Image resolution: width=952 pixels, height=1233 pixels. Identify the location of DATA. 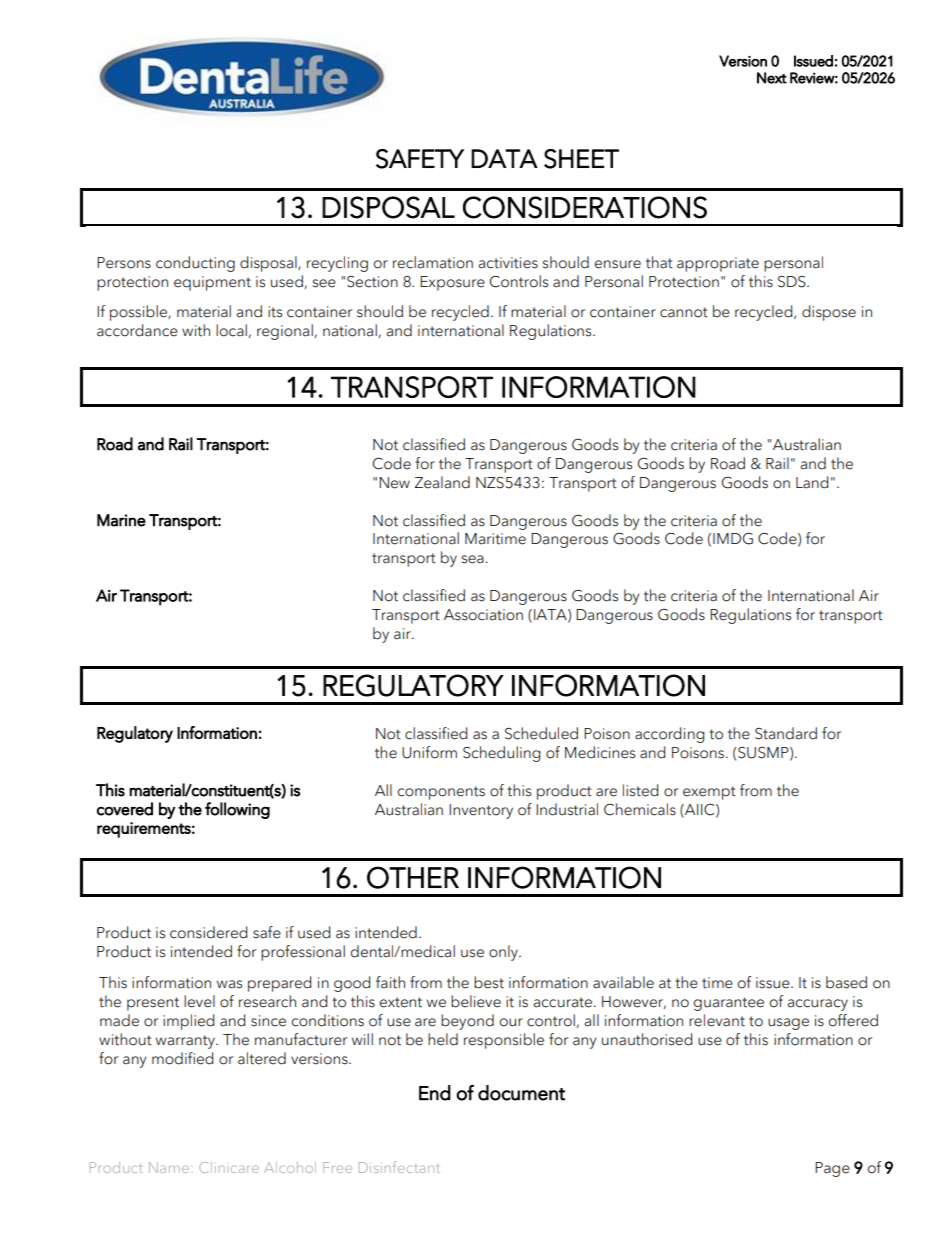
(504, 158).
